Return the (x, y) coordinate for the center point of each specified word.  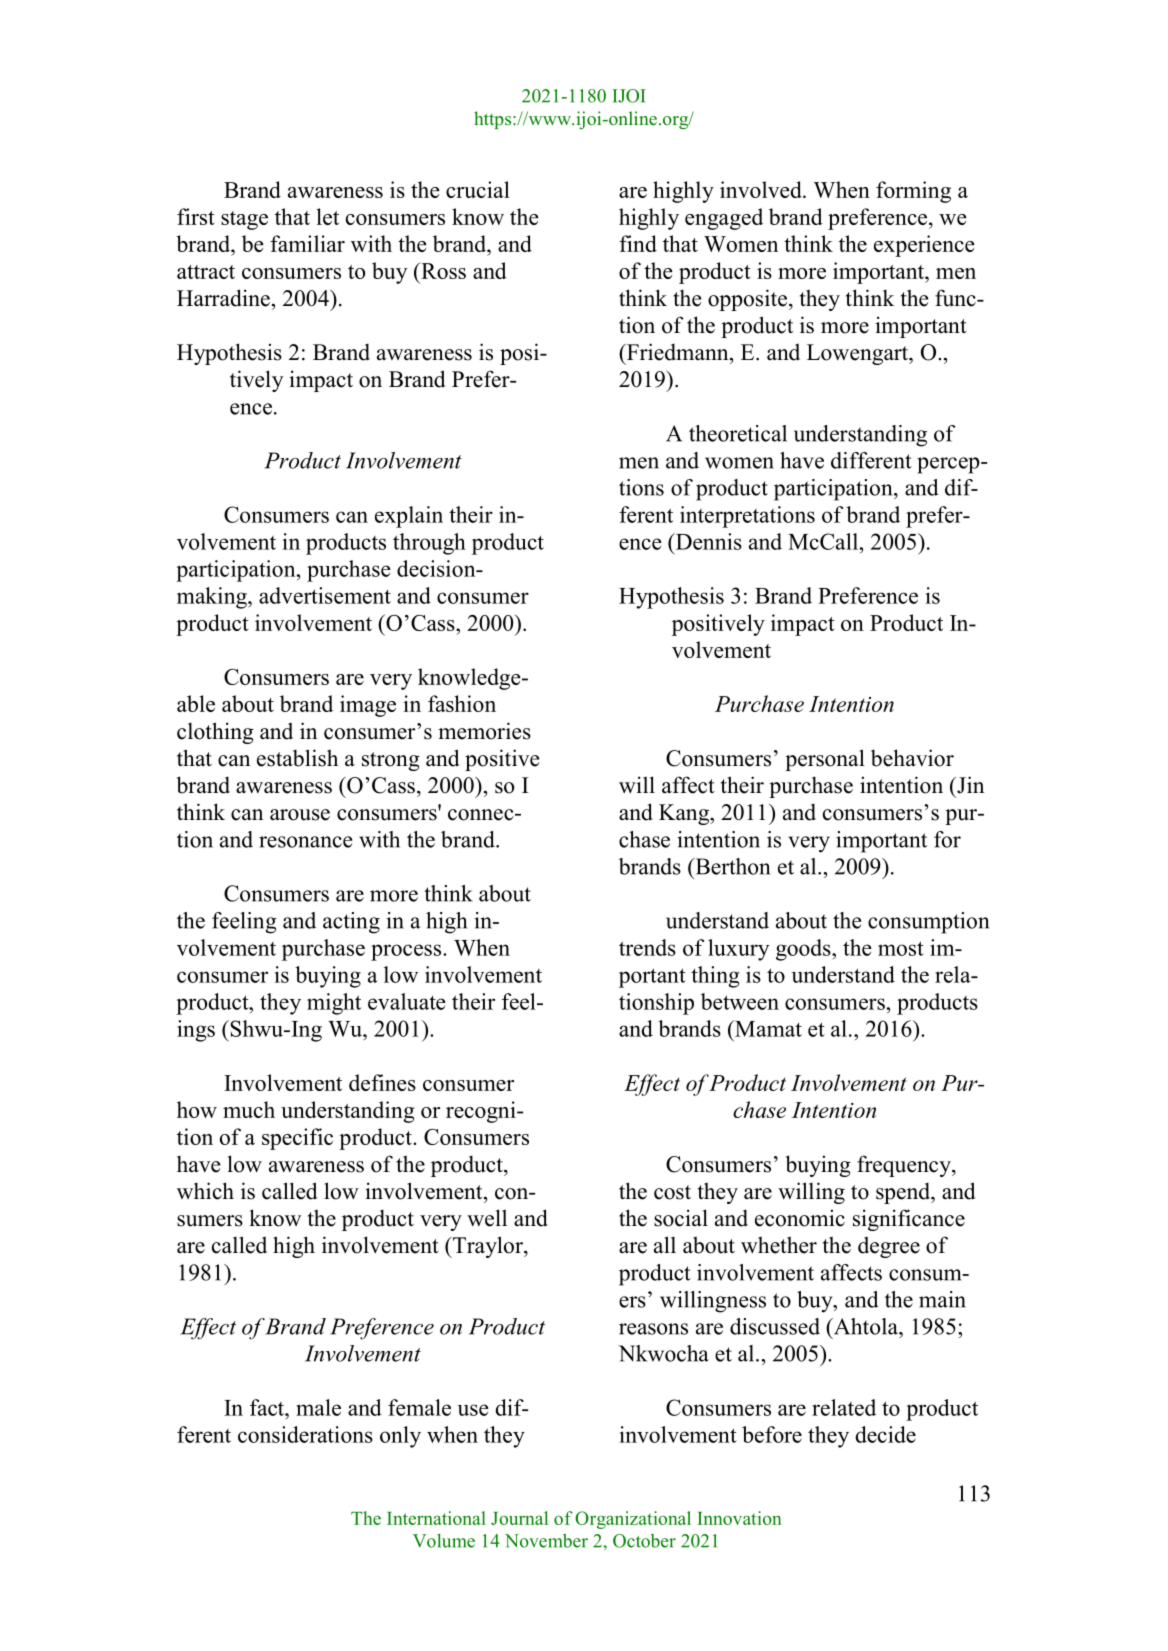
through (429, 544)
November (546, 1541)
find (638, 243)
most (901, 948)
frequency (905, 1166)
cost (672, 1192)
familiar (307, 243)
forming (913, 192)
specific (297, 1139)
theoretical (738, 433)
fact (268, 1407)
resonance (305, 842)
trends (647, 947)
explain (409, 517)
